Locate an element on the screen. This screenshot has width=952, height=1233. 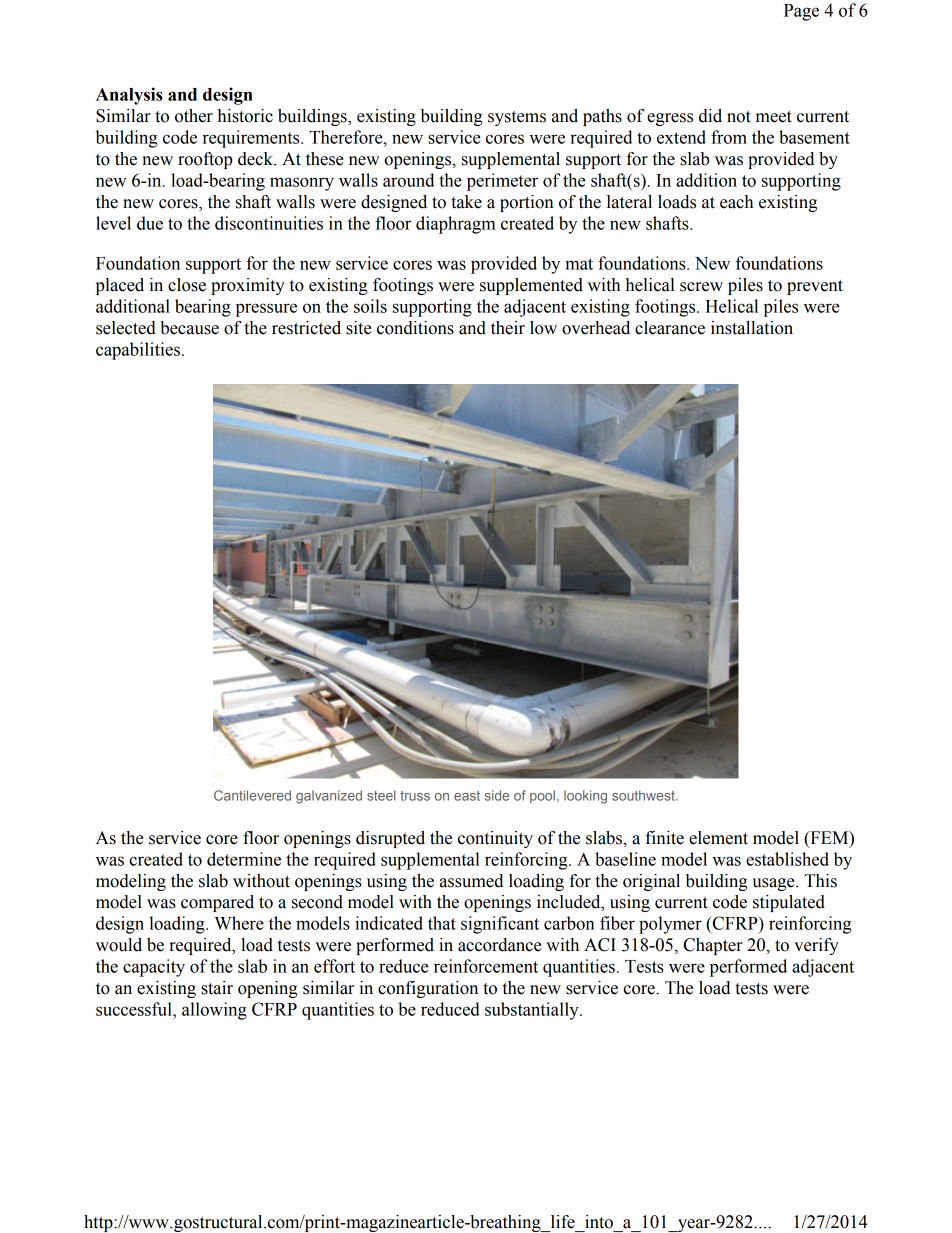
installation is located at coordinates (752, 328).
